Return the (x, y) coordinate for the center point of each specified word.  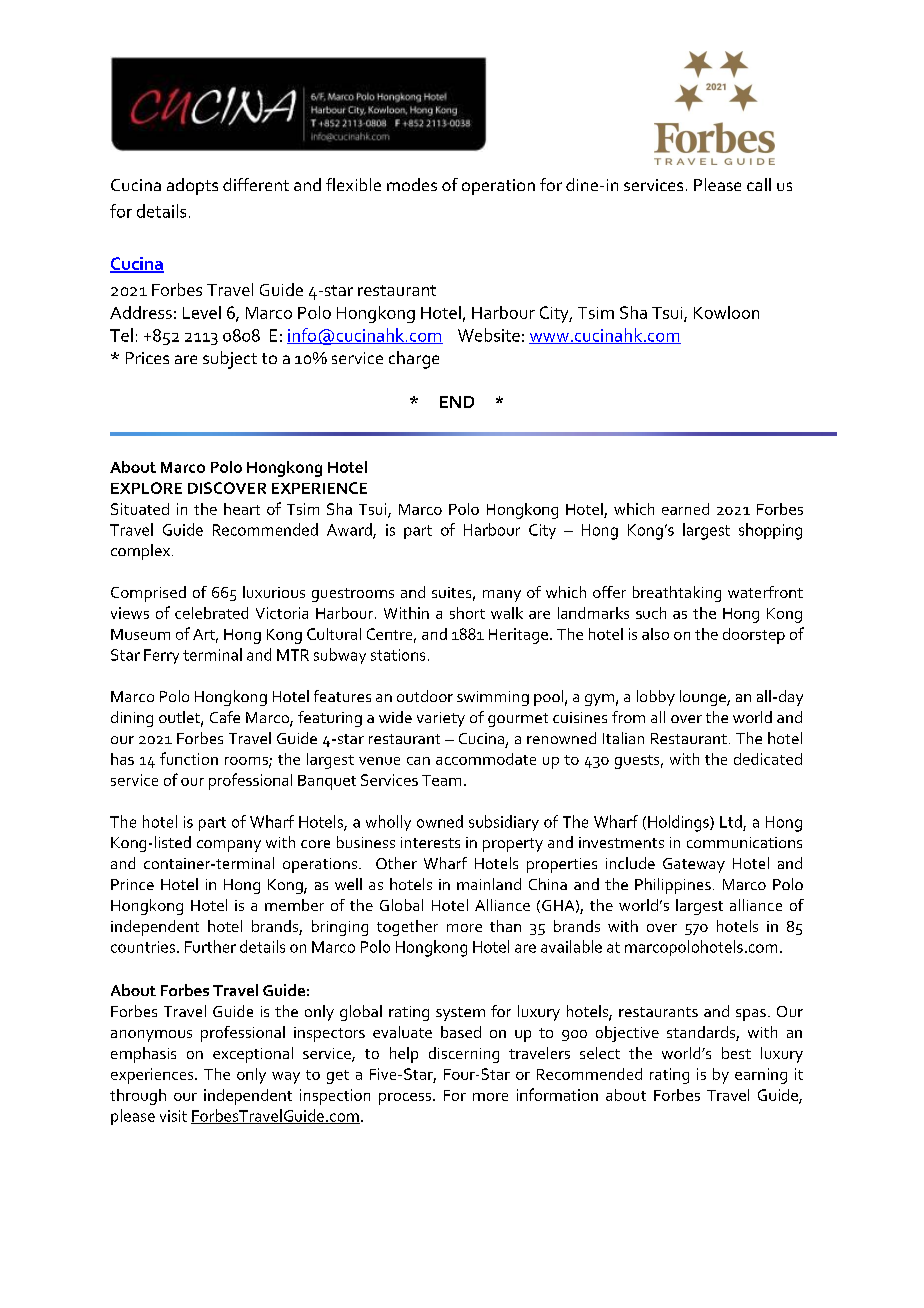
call (759, 184)
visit (173, 1116)
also (655, 634)
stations (398, 655)
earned (685, 509)
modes (412, 184)
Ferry (161, 656)
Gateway (694, 865)
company (229, 846)
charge (414, 360)
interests (430, 842)
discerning (464, 1055)
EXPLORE (146, 488)
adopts (192, 186)
